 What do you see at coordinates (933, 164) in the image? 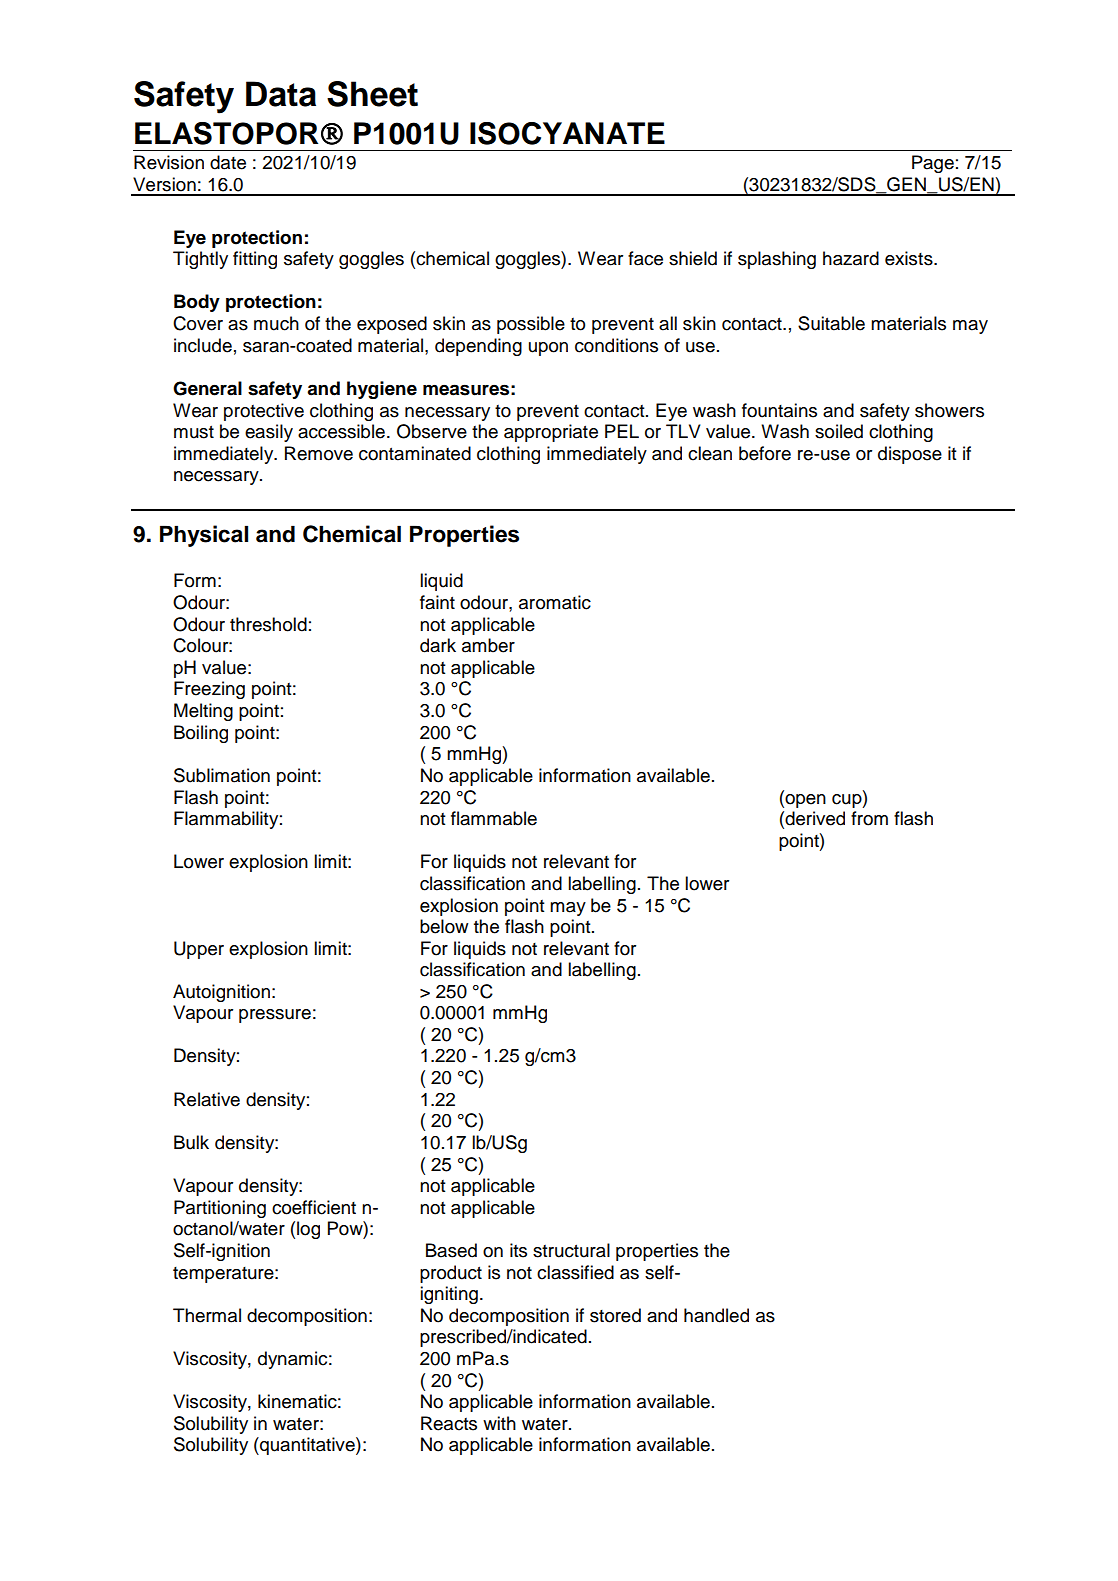
I see `Page` at bounding box center [933, 164].
